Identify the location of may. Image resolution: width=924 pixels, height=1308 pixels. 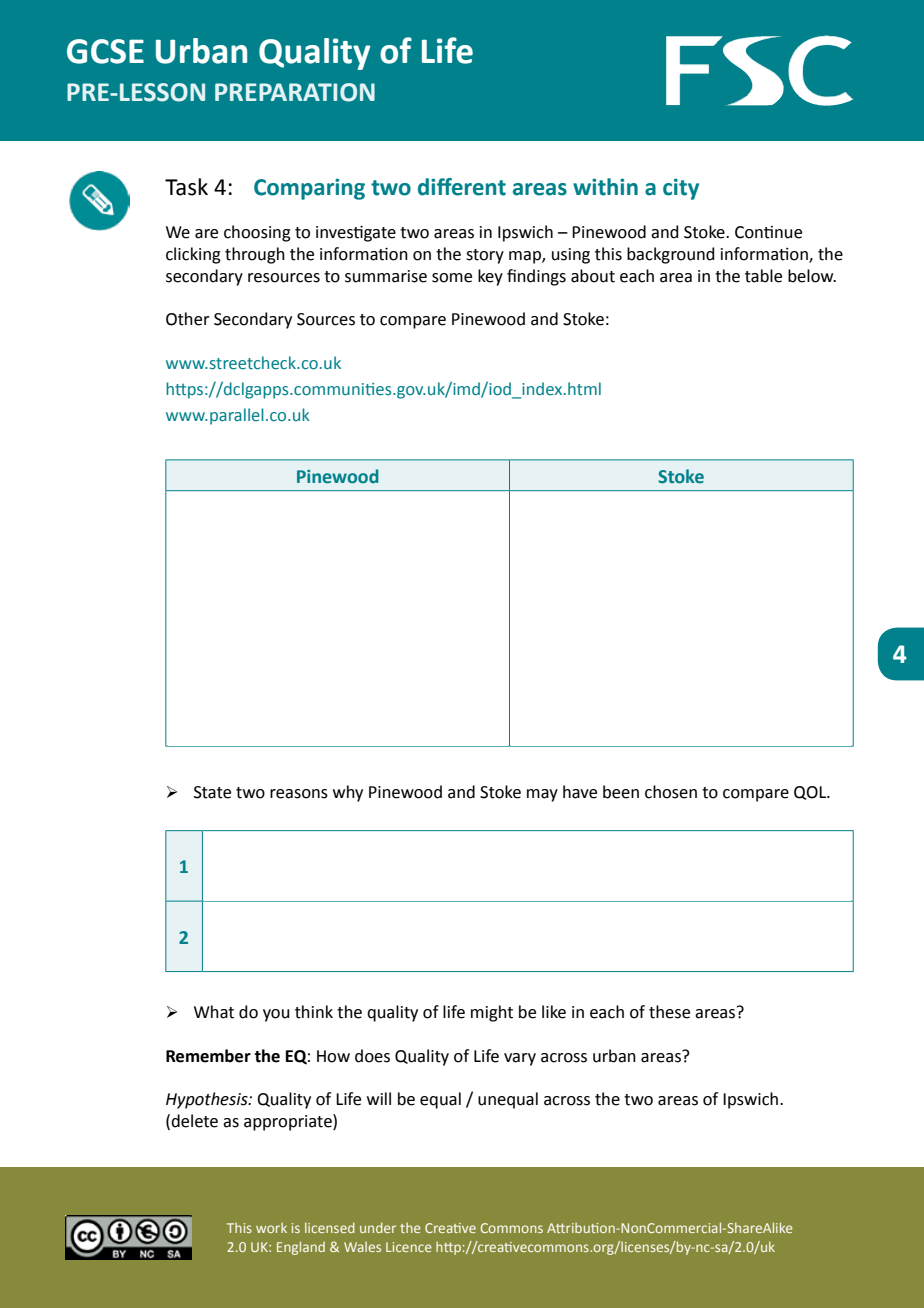
(542, 795).
